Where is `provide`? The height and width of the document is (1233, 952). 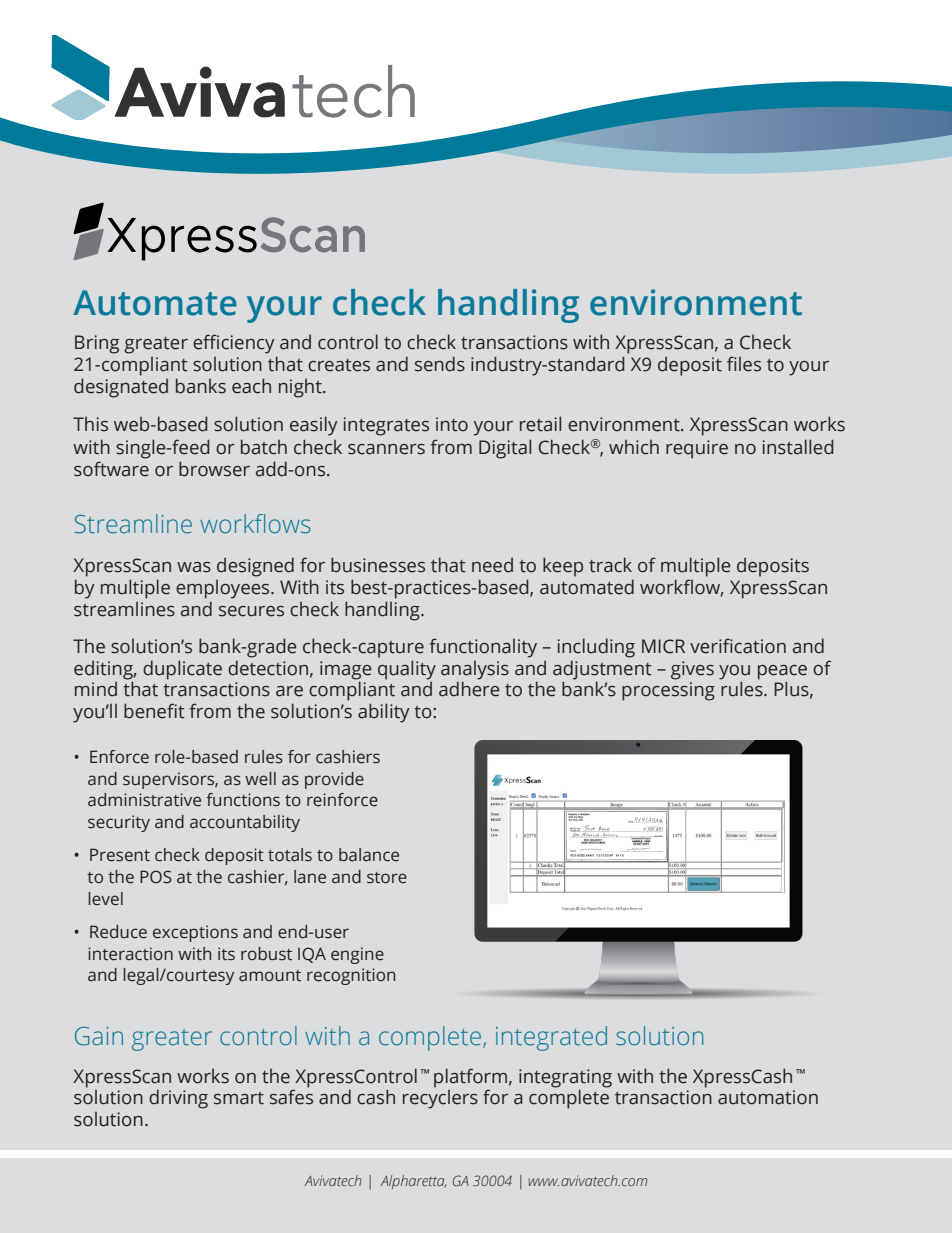 provide is located at coordinates (334, 780).
